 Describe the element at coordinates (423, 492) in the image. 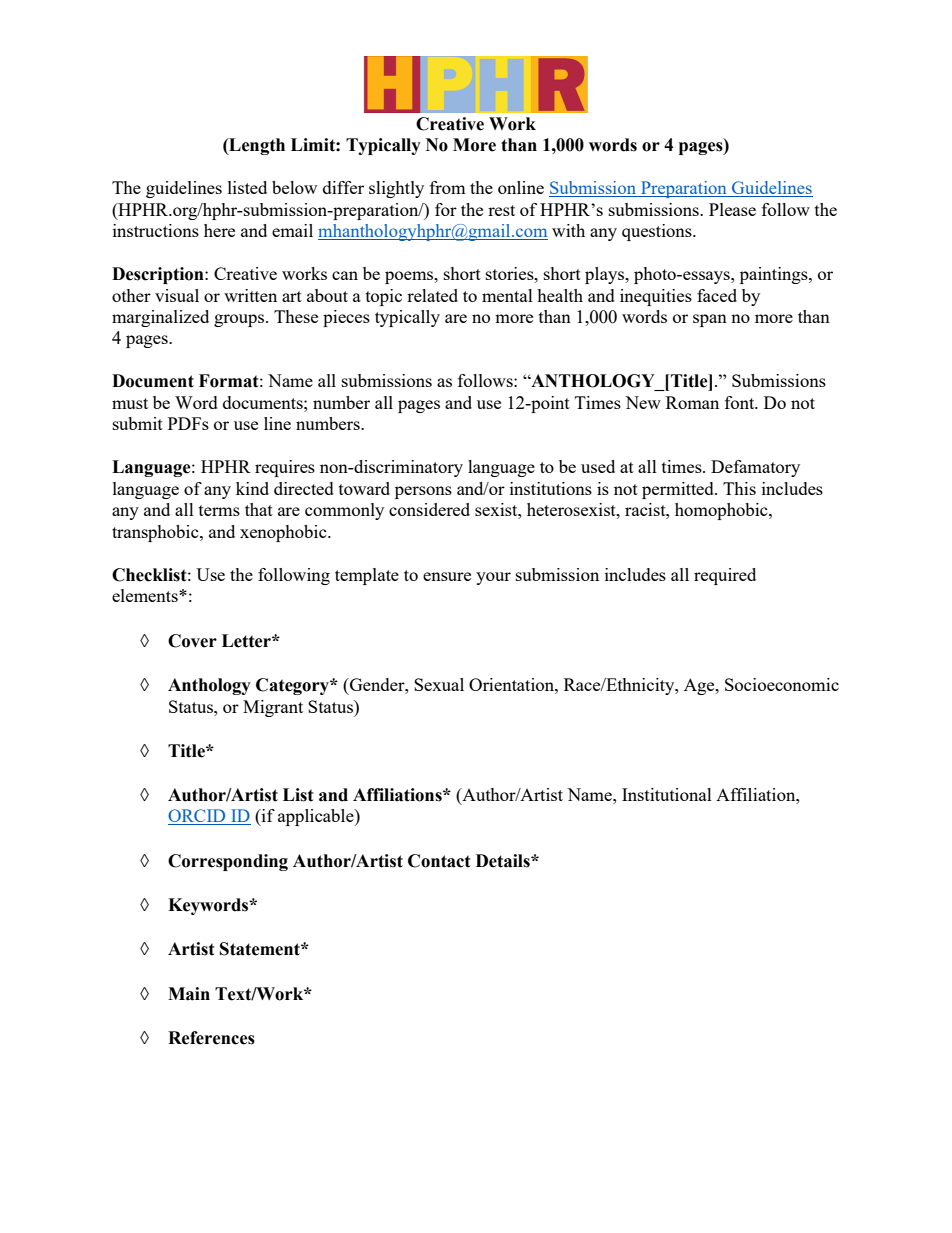

I see `persons` at that location.
